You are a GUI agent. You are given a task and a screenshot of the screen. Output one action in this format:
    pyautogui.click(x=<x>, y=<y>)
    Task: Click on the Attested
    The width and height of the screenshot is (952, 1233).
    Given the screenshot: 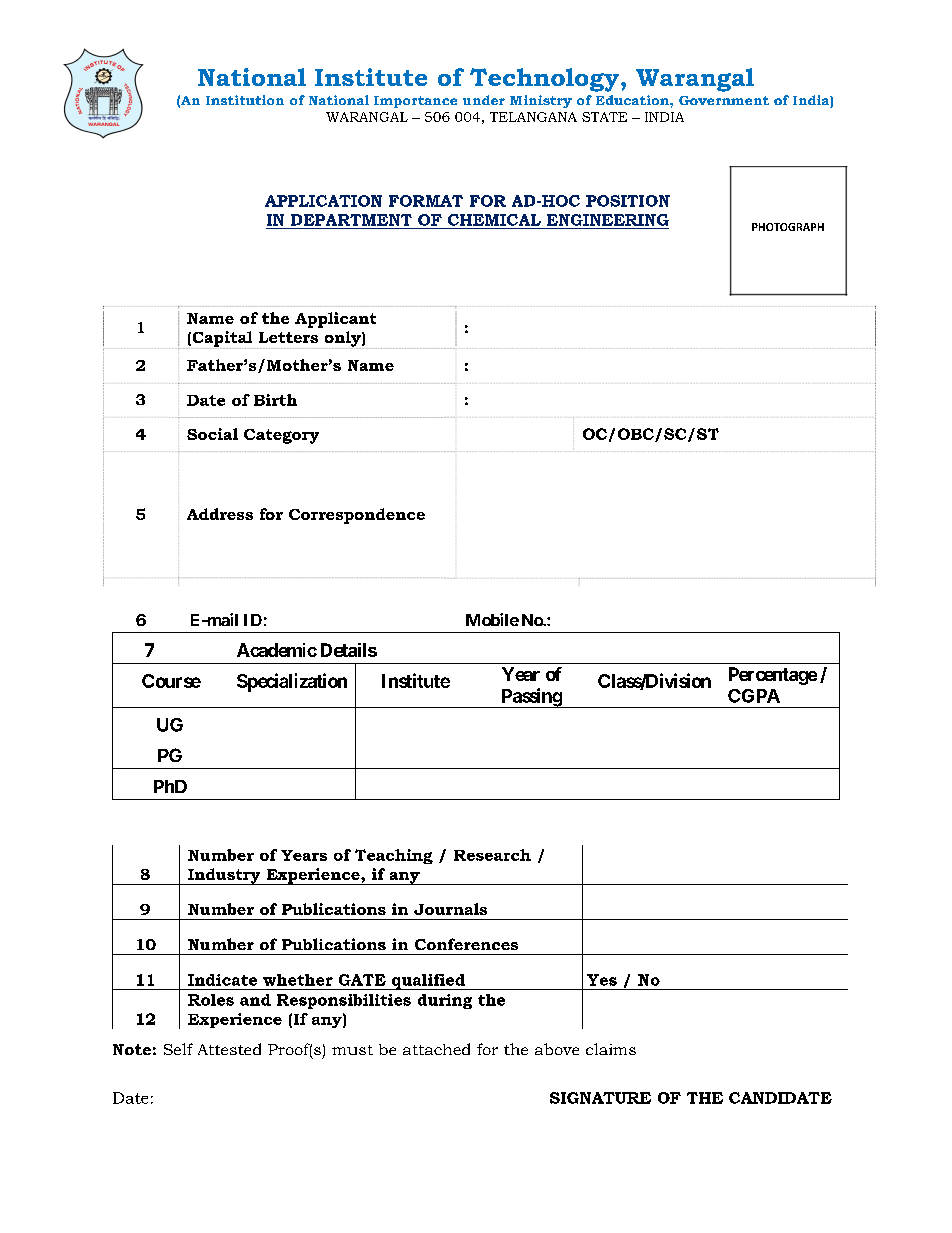 What is the action you would take?
    pyautogui.click(x=229, y=1049)
